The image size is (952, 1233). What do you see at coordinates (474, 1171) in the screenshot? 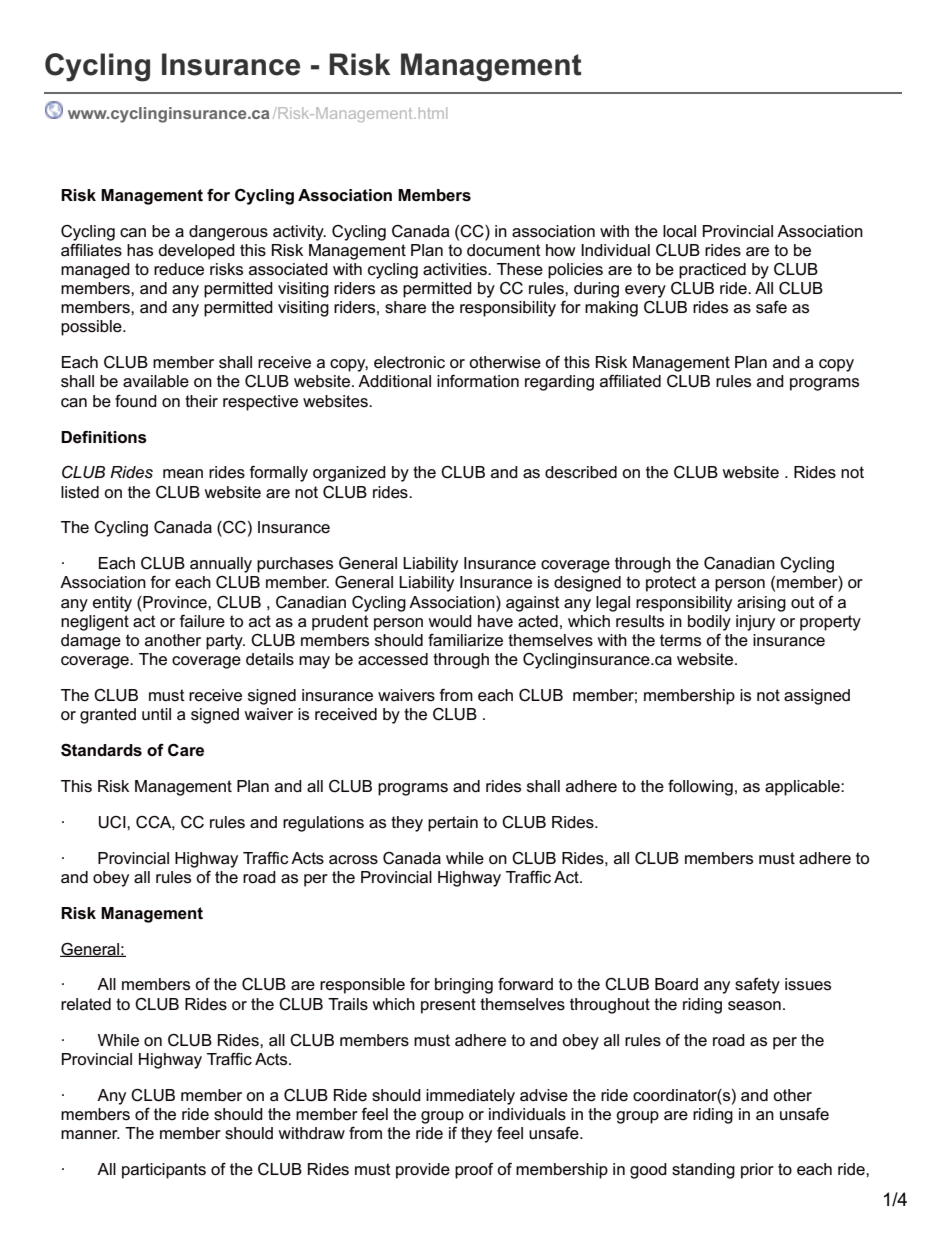
I see `proof` at bounding box center [474, 1171].
